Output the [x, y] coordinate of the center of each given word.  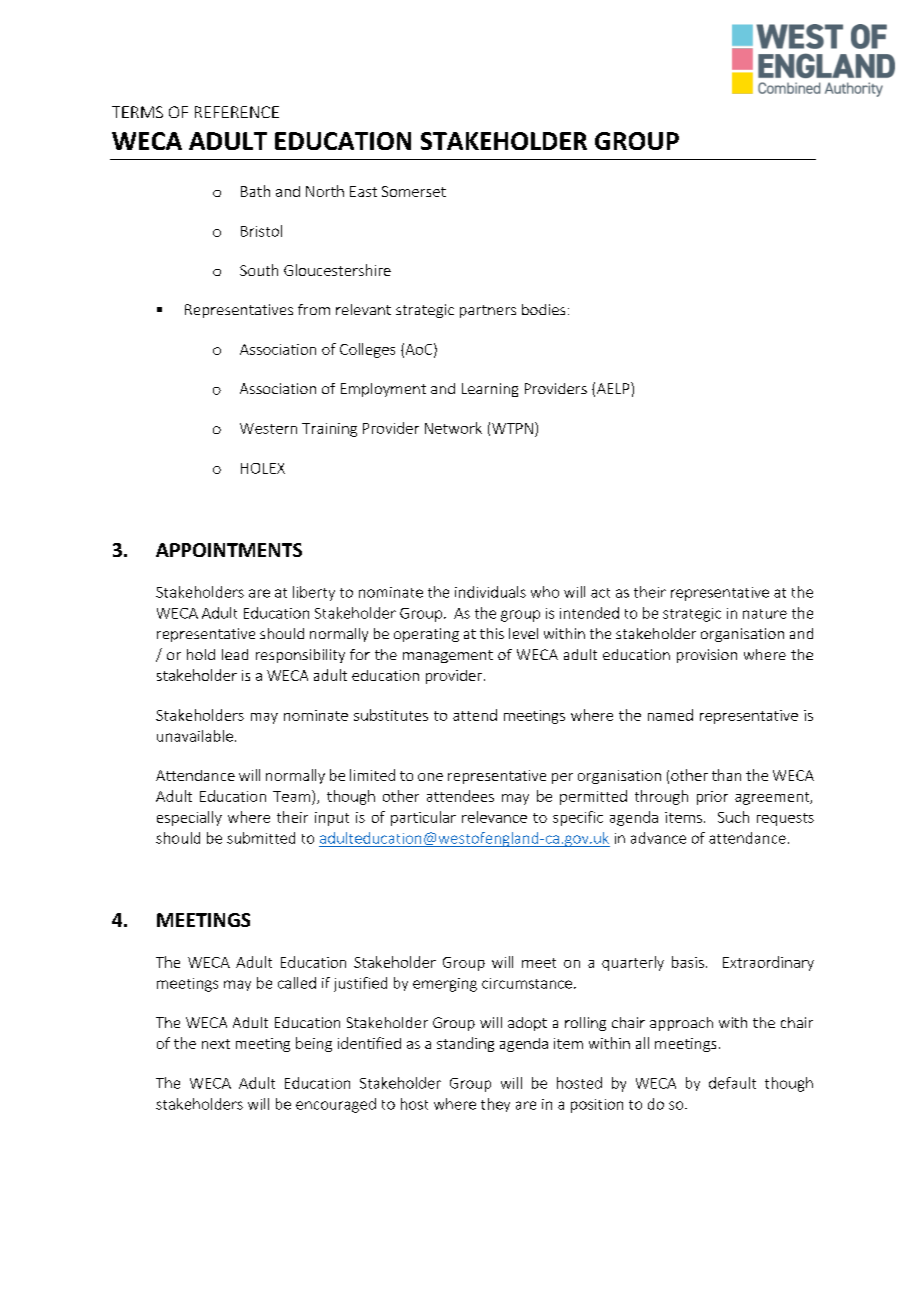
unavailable [195, 736]
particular [423, 818]
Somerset [414, 191]
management [448, 656]
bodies [543, 309]
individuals [490, 592]
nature [765, 614]
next [216, 1044]
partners [488, 311]
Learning [490, 390]
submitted [261, 838]
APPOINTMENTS [229, 550]
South [259, 270]
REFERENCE [237, 112]
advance [658, 838]
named [670, 715]
